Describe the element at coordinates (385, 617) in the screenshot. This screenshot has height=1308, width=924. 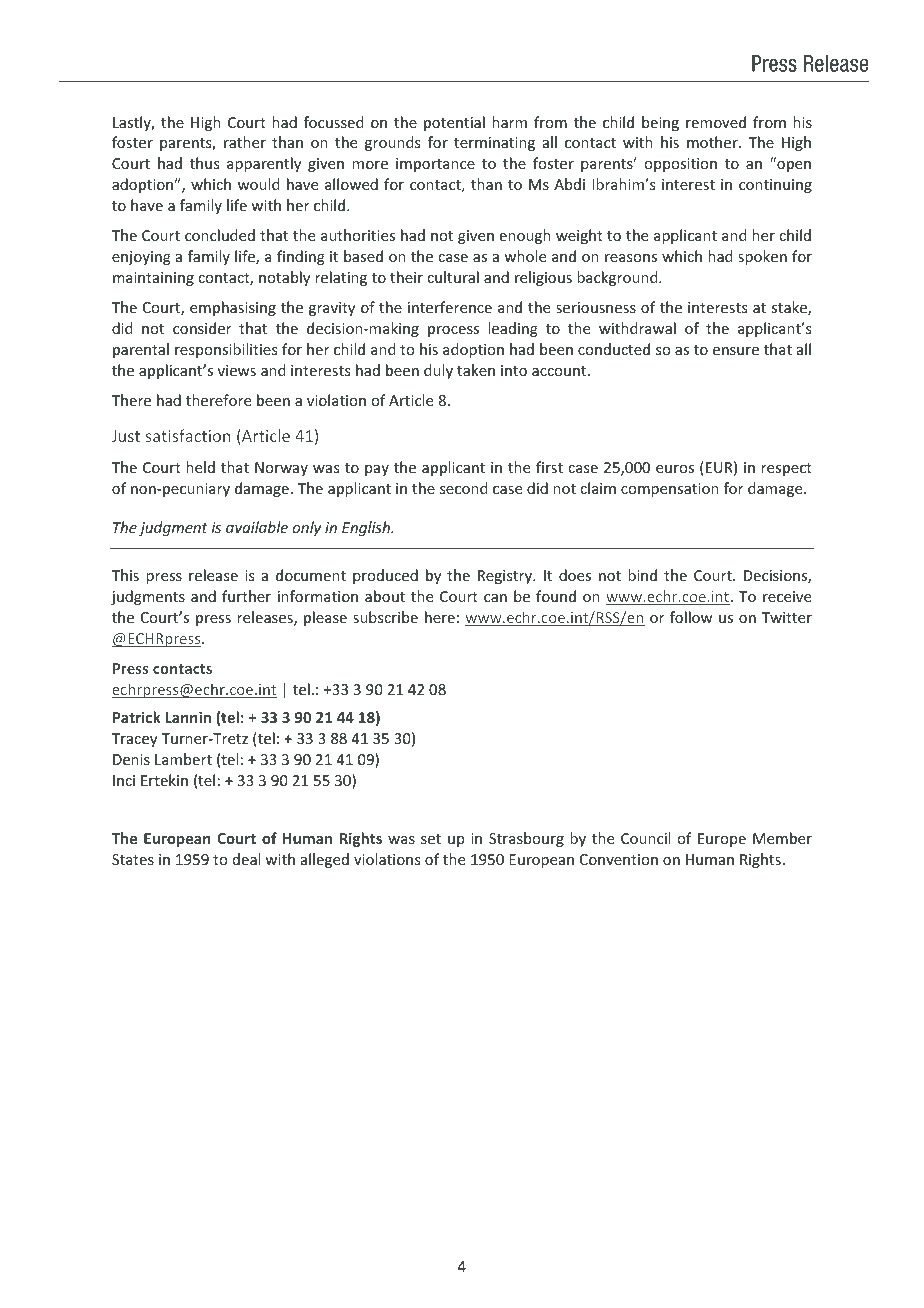
I see `subscribe` at that location.
